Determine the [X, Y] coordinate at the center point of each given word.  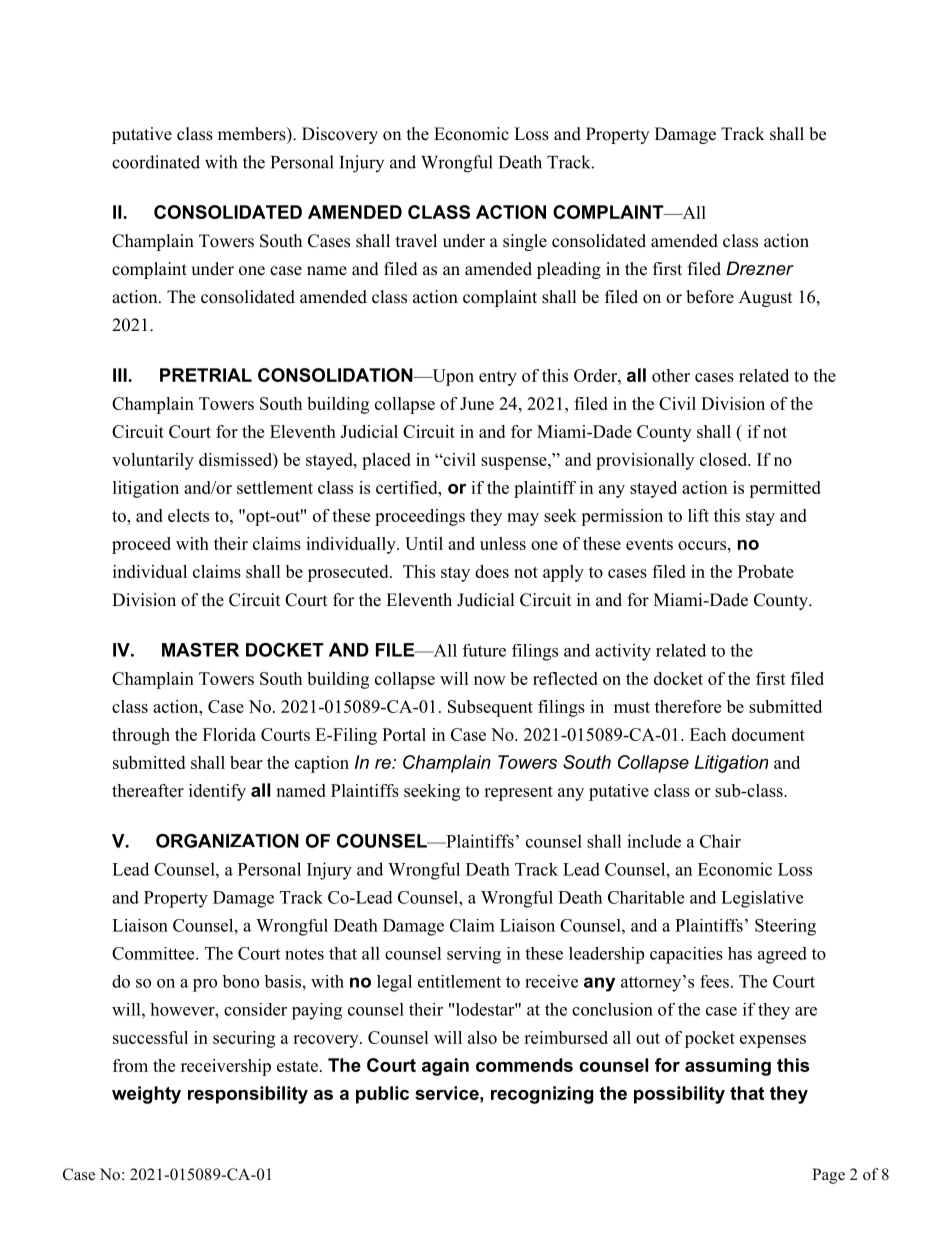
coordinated [156, 162]
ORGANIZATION [227, 841]
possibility [679, 1095]
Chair [720, 841]
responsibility [248, 1095]
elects [188, 515]
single [525, 242]
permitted [785, 489]
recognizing [542, 1095]
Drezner [760, 268]
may [523, 519]
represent [518, 793]
